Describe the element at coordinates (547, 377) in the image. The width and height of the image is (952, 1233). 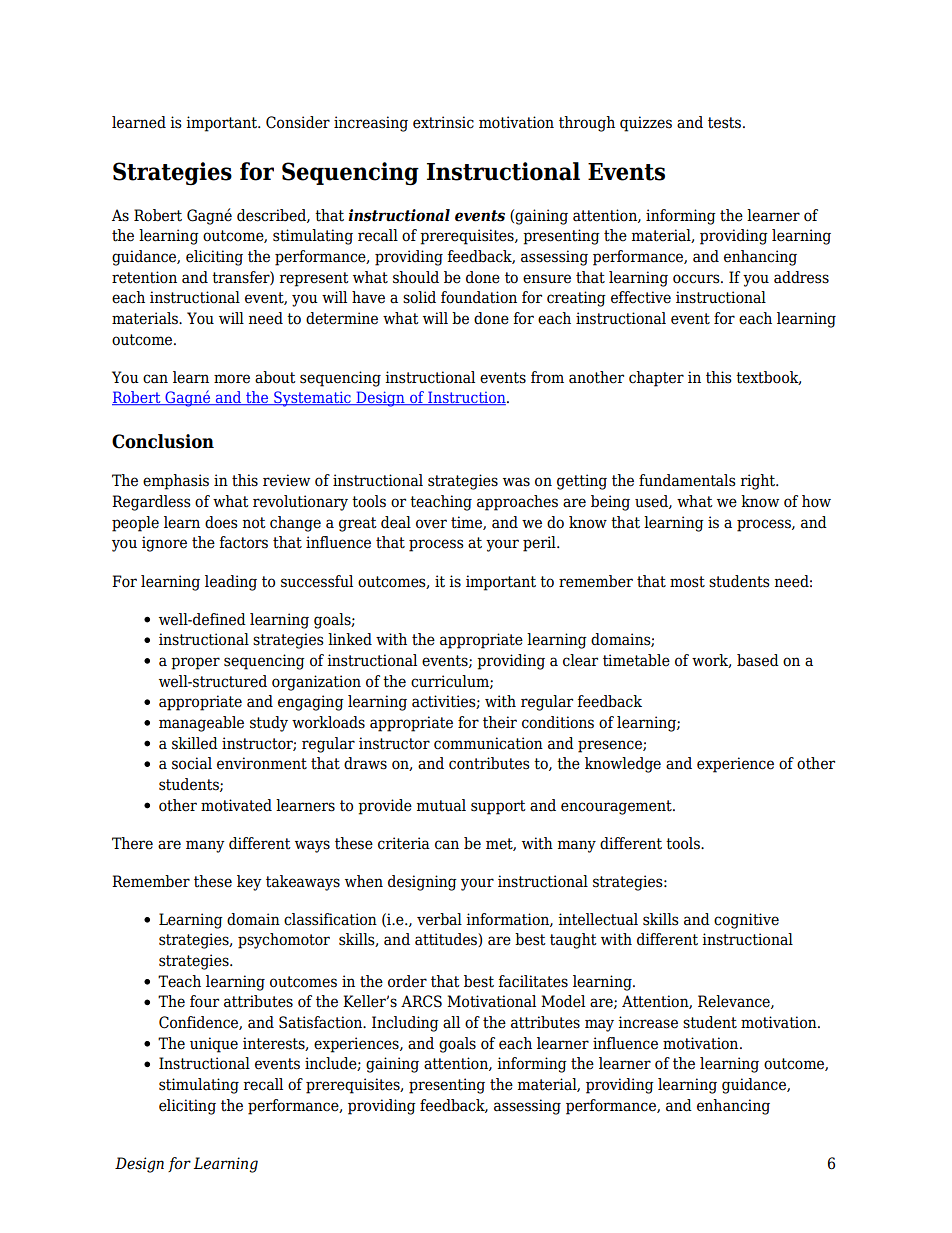
I see `from` at that location.
